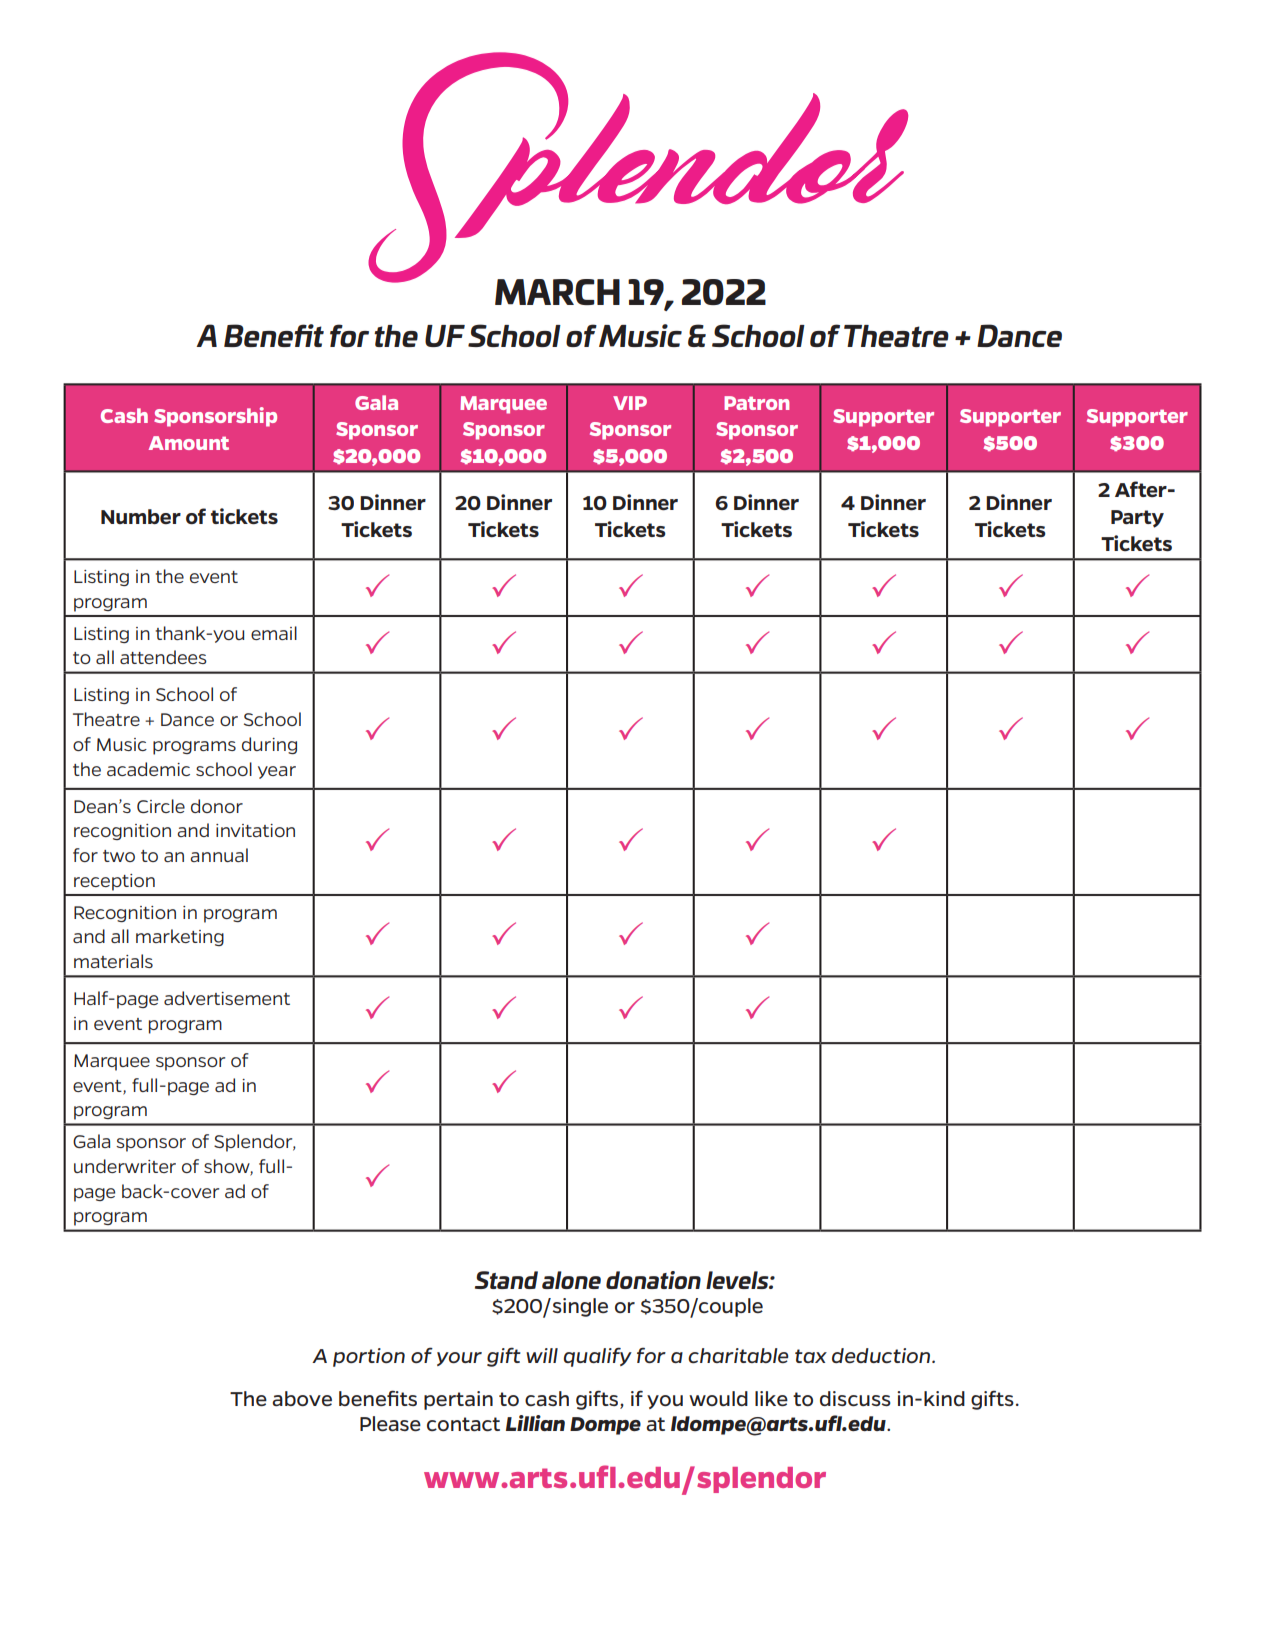 This screenshot has height=1632, width=1261. What do you see at coordinates (277, 772) in the screenshot?
I see `year` at bounding box center [277, 772].
